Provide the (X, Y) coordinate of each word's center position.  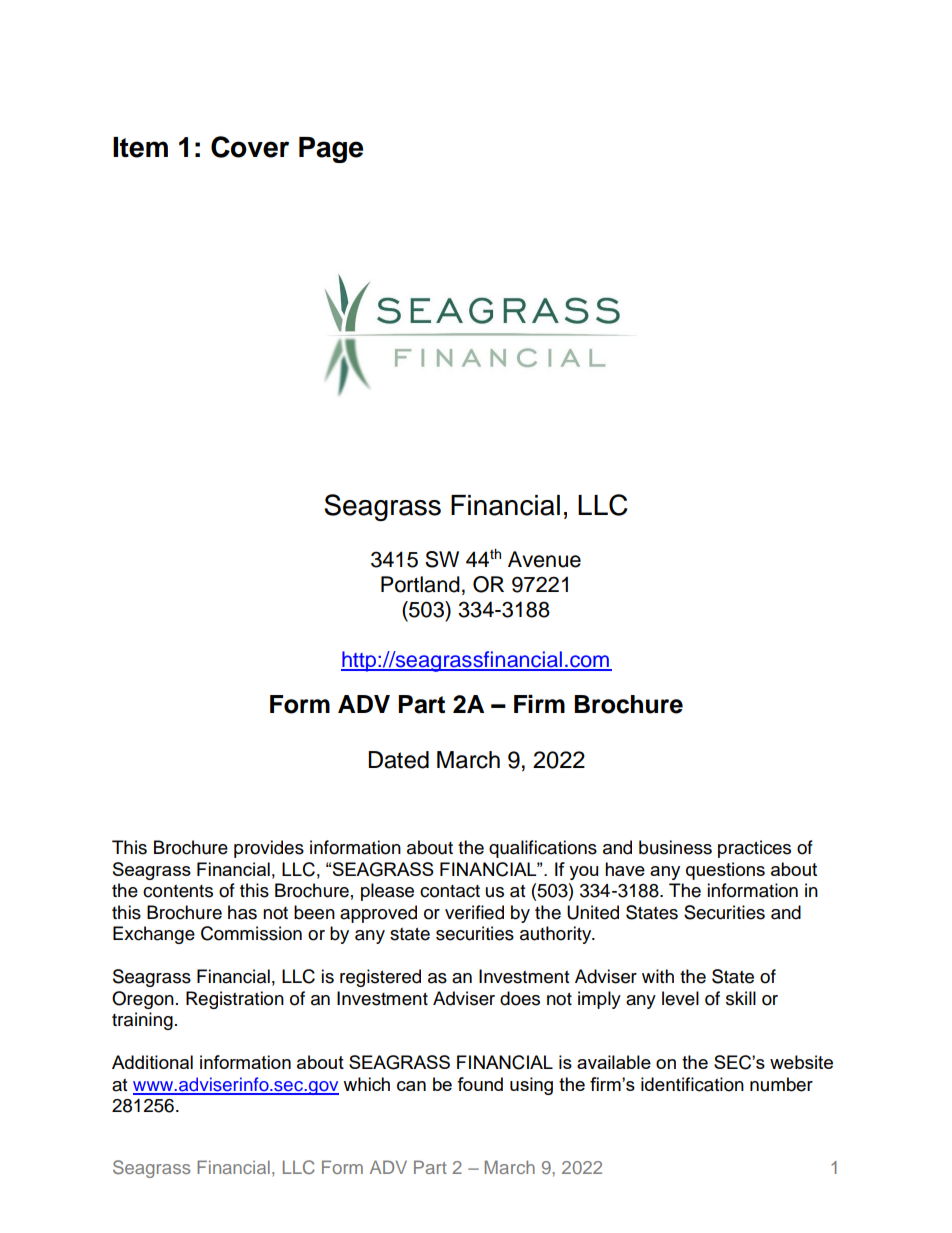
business (675, 847)
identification (692, 1084)
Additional (152, 1062)
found (480, 1084)
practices (754, 849)
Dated (398, 760)
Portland (420, 584)
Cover (250, 147)
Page (331, 150)
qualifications (543, 849)
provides (269, 849)
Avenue (544, 559)
